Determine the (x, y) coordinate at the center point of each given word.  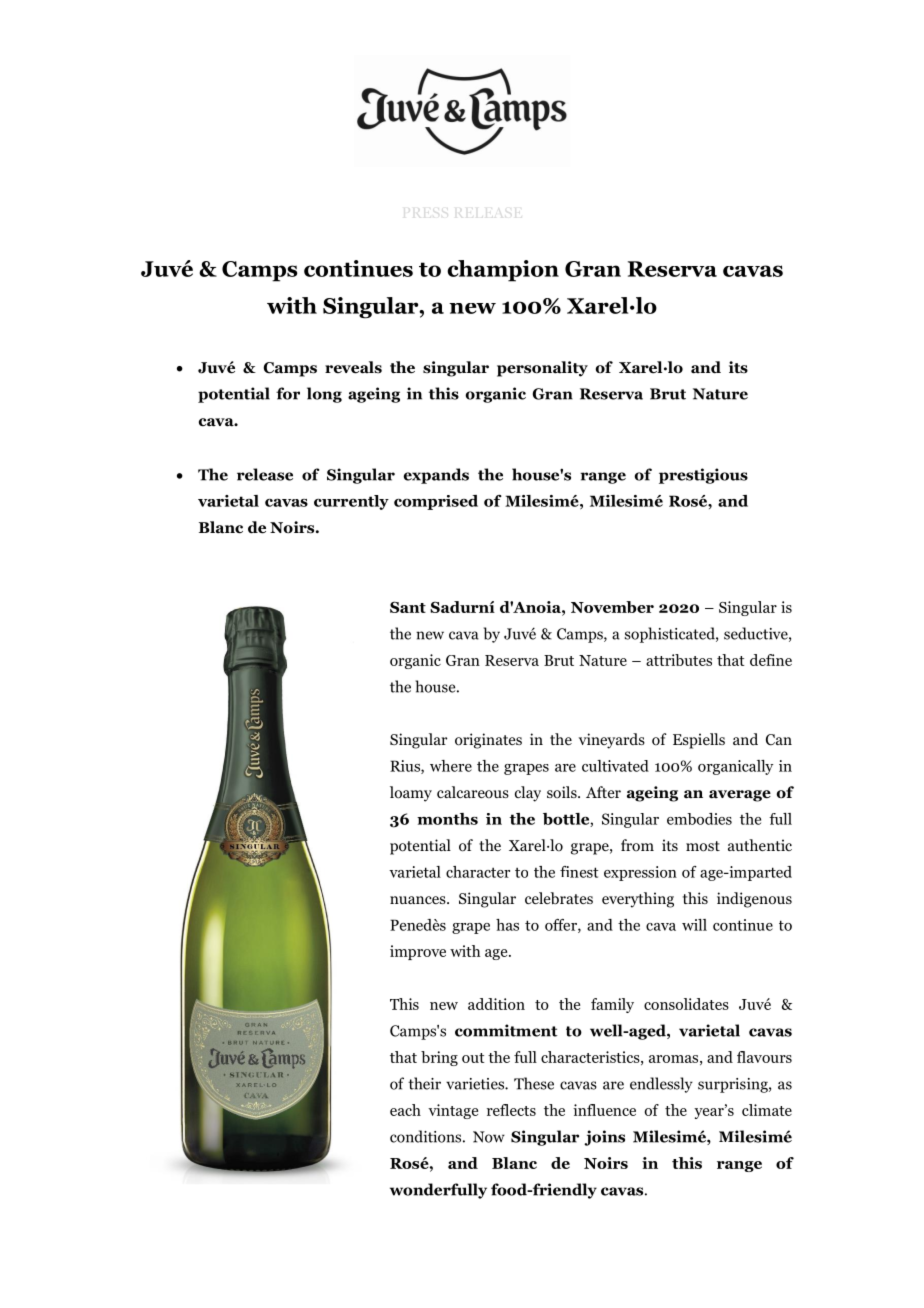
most (703, 846)
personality (542, 369)
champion (503, 271)
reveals (353, 367)
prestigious (703, 476)
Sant (408, 607)
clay (528, 794)
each (405, 1110)
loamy (411, 794)
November (612, 607)
